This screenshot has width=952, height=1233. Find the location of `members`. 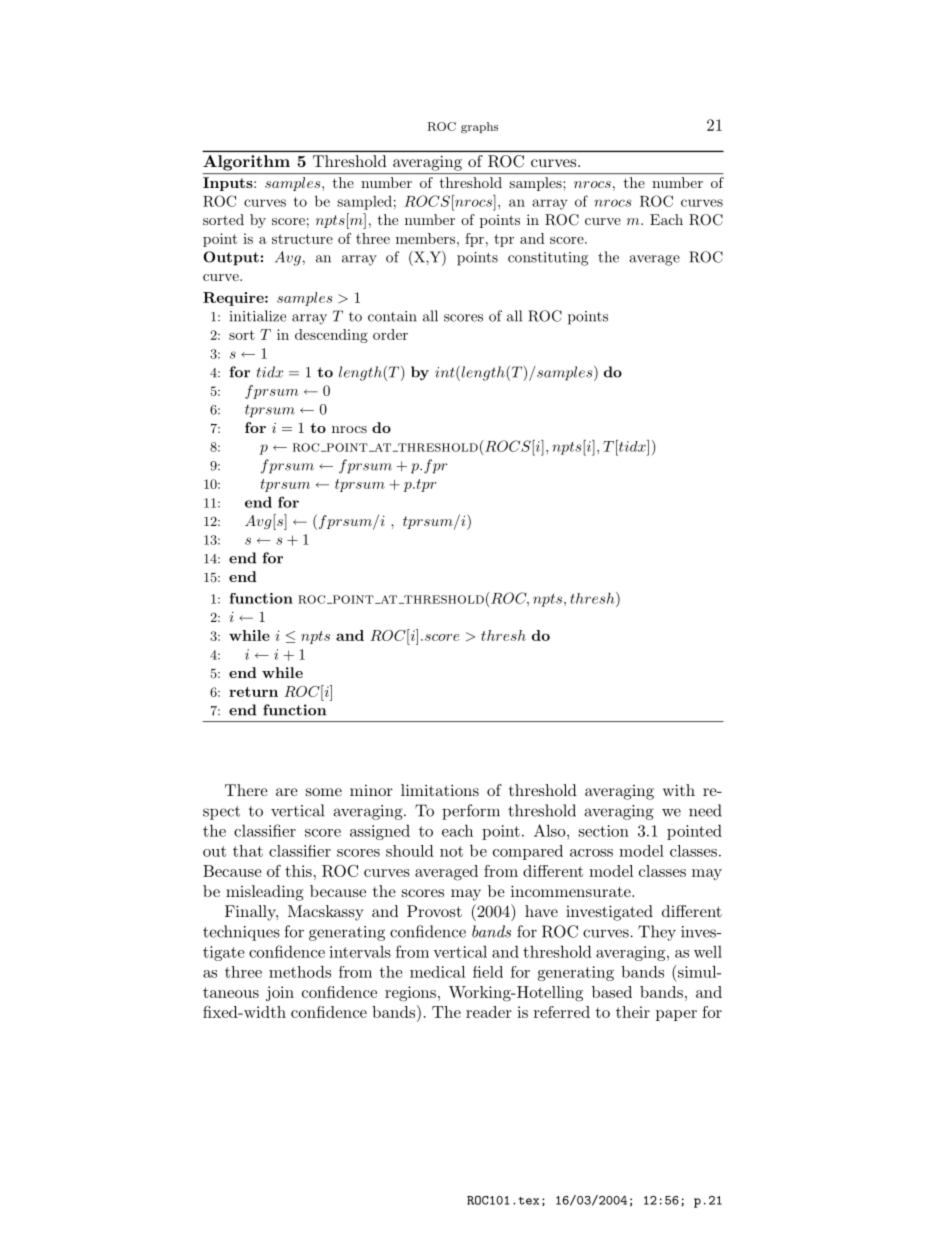

members is located at coordinates (427, 238).
